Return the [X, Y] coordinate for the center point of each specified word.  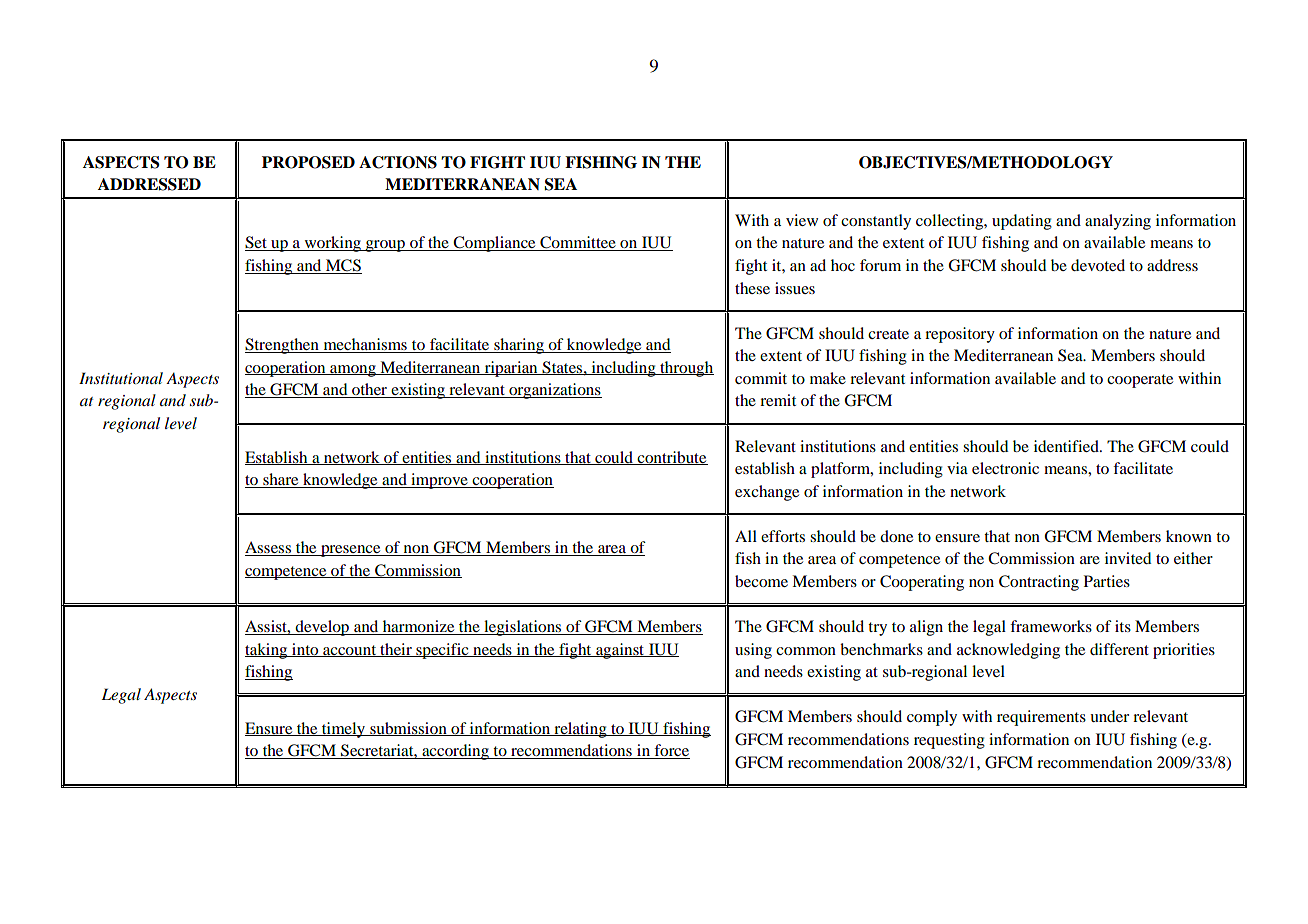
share [281, 480]
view [802, 220]
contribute [671, 458]
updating [1022, 222]
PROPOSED [308, 162]
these [752, 288]
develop [322, 628]
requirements [1041, 718]
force [671, 751]
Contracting [1039, 583]
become [761, 581]
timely [344, 730]
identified [1067, 446]
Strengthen [283, 346]
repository [960, 335]
